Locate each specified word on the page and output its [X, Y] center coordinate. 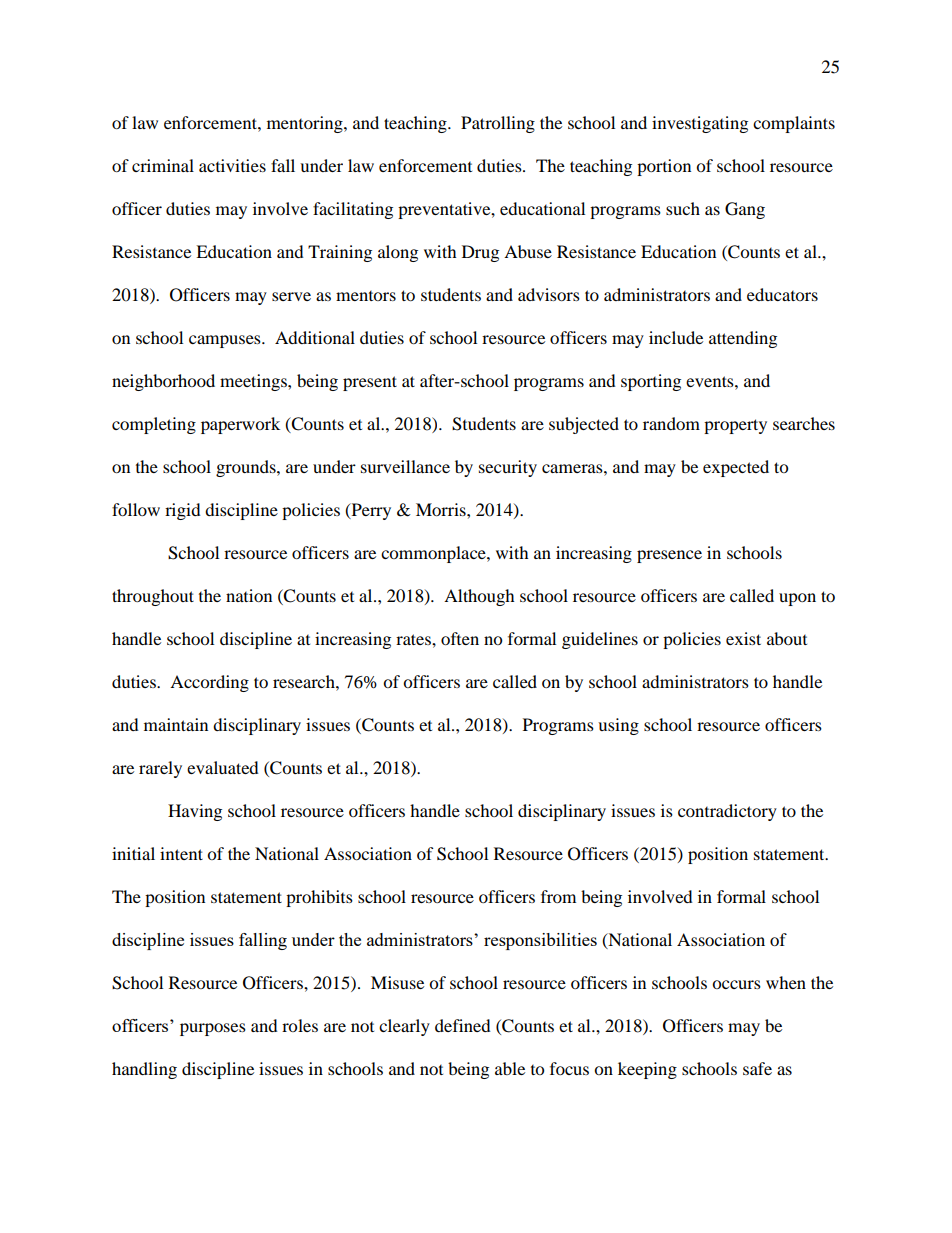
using [618, 726]
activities [232, 165]
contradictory [727, 812]
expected [736, 468]
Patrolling [498, 124]
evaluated [223, 767]
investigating [700, 124]
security [508, 468]
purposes [213, 1029]
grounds [247, 468]
